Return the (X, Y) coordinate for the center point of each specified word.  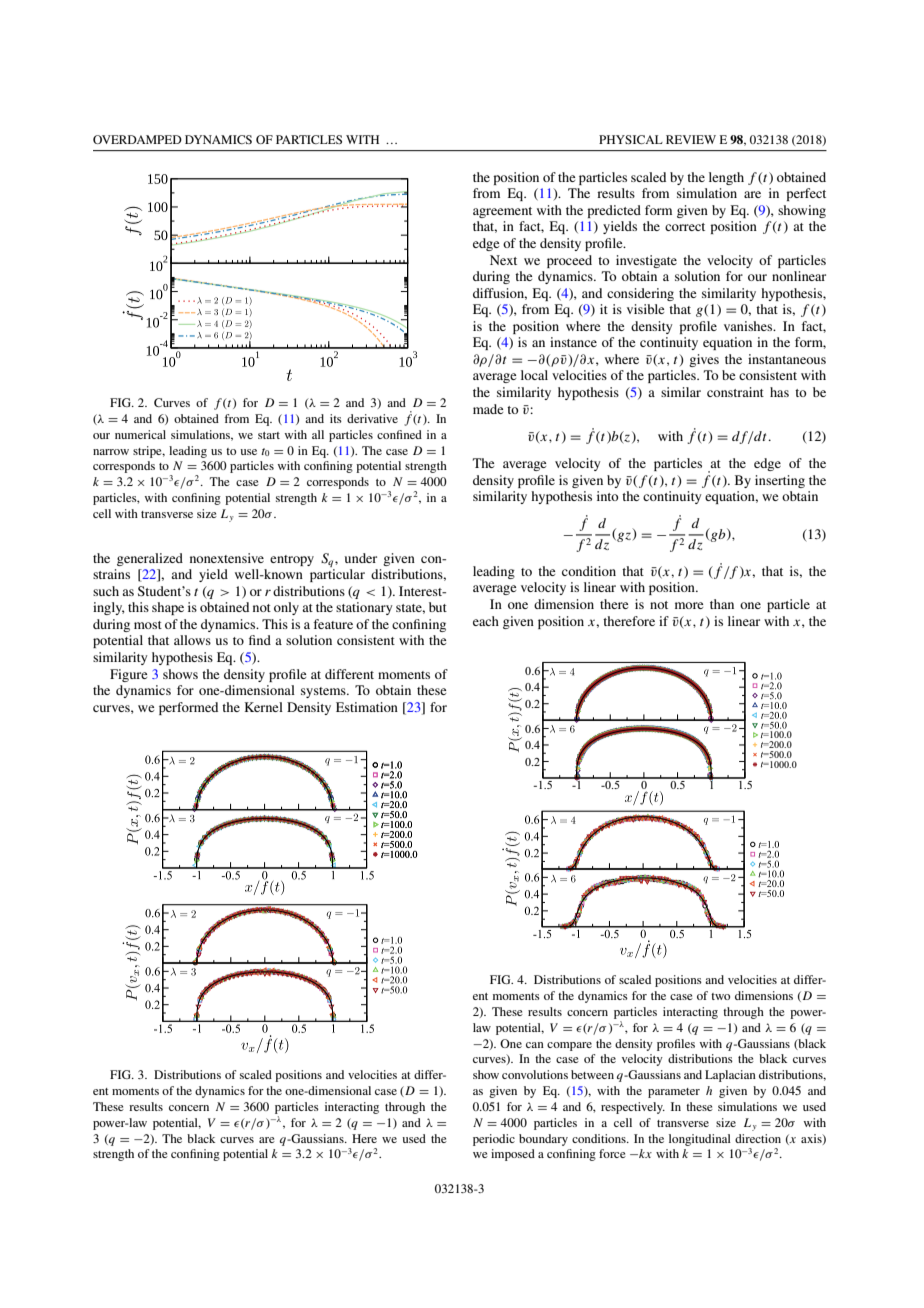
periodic (494, 1140)
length (726, 178)
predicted (614, 211)
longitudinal (700, 1140)
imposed (513, 1155)
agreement (502, 212)
